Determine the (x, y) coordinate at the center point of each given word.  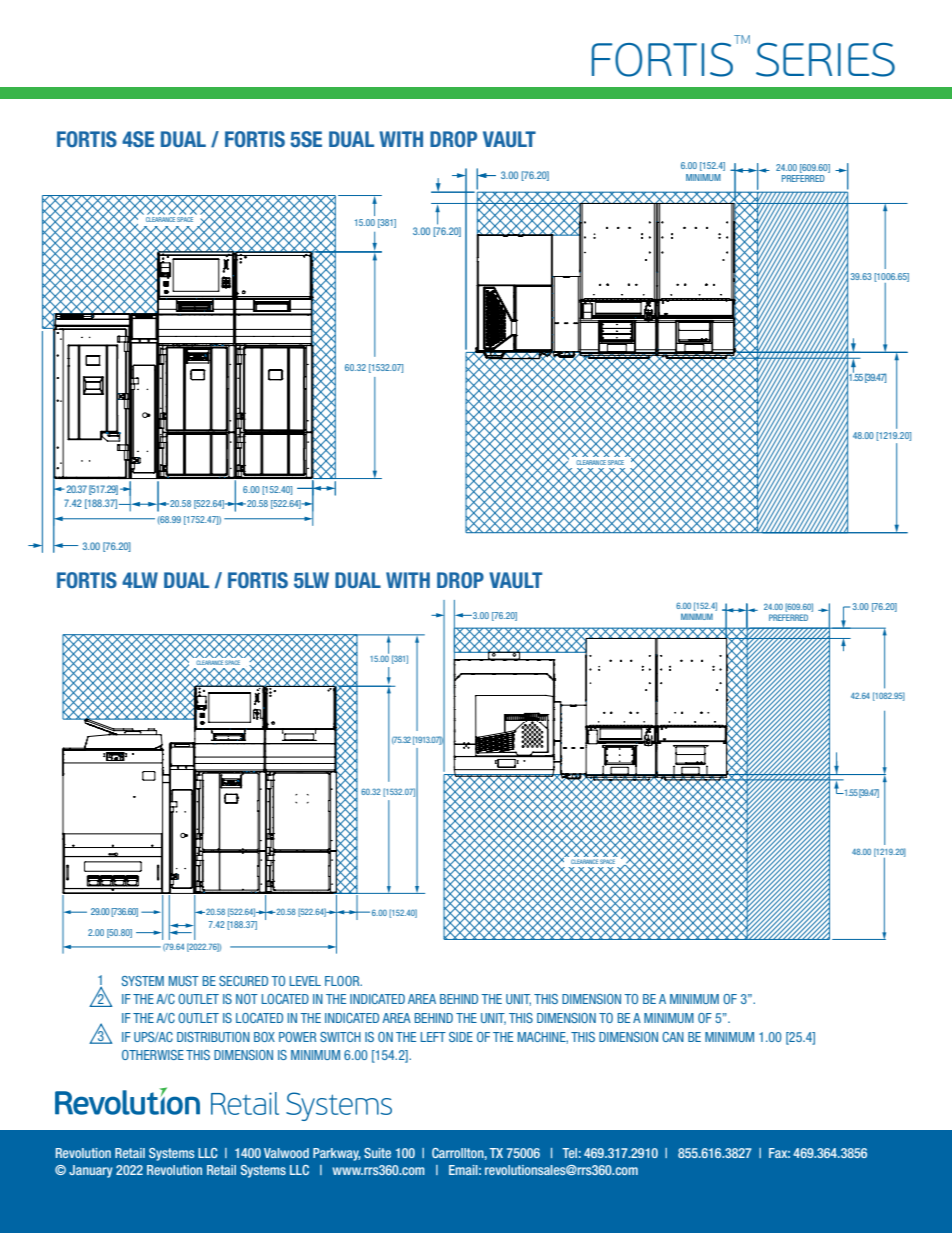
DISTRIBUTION (213, 1037)
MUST (184, 981)
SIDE (461, 1037)
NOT (247, 999)
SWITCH (340, 1037)
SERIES (825, 60)
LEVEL (305, 981)
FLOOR (343, 981)
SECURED (243, 981)
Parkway (336, 1154)
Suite (377, 1153)
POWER (297, 1037)
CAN (673, 1037)
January (91, 1171)
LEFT (433, 1037)
